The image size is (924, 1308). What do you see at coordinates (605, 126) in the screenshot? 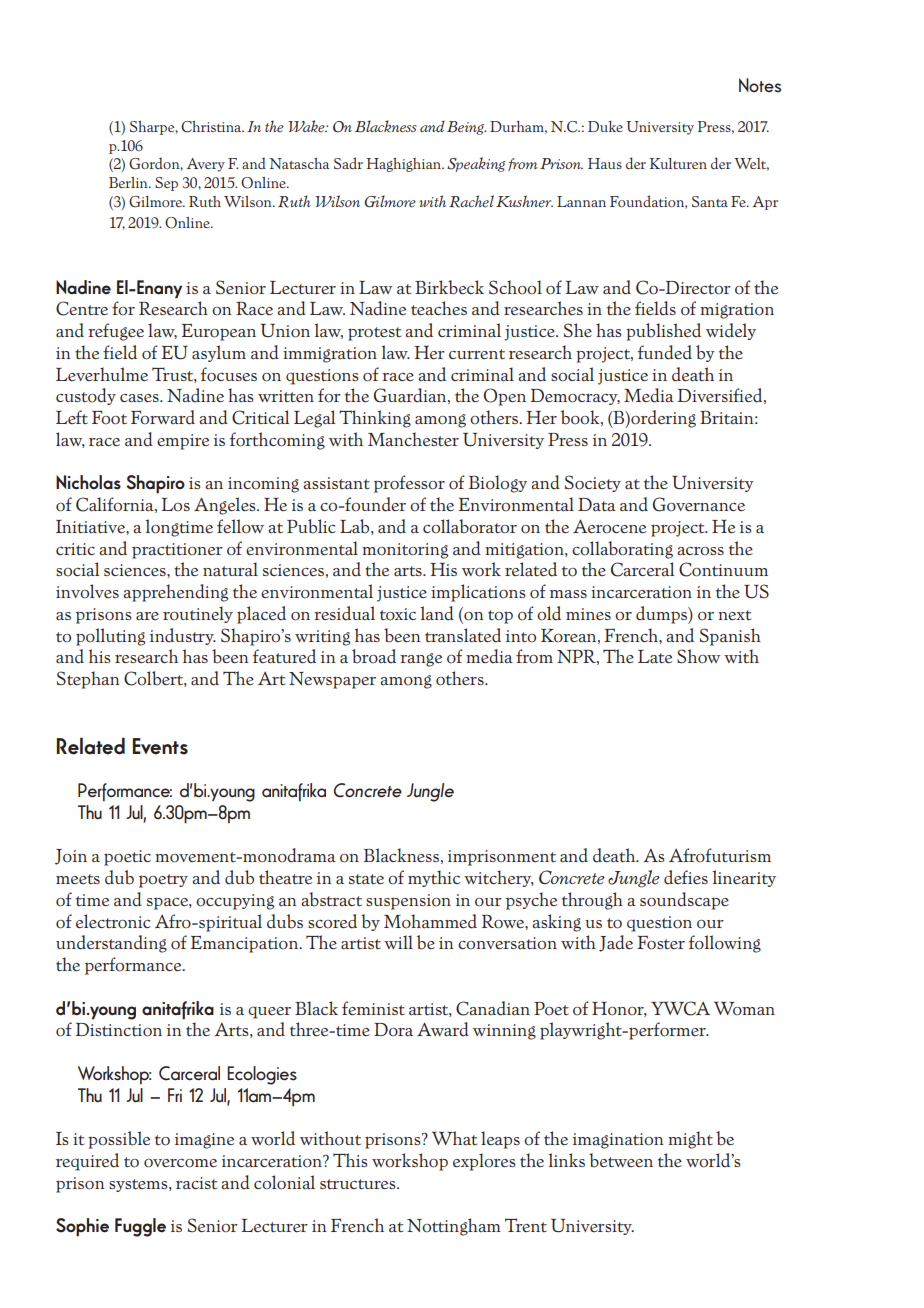
I see `Duke` at bounding box center [605, 126].
